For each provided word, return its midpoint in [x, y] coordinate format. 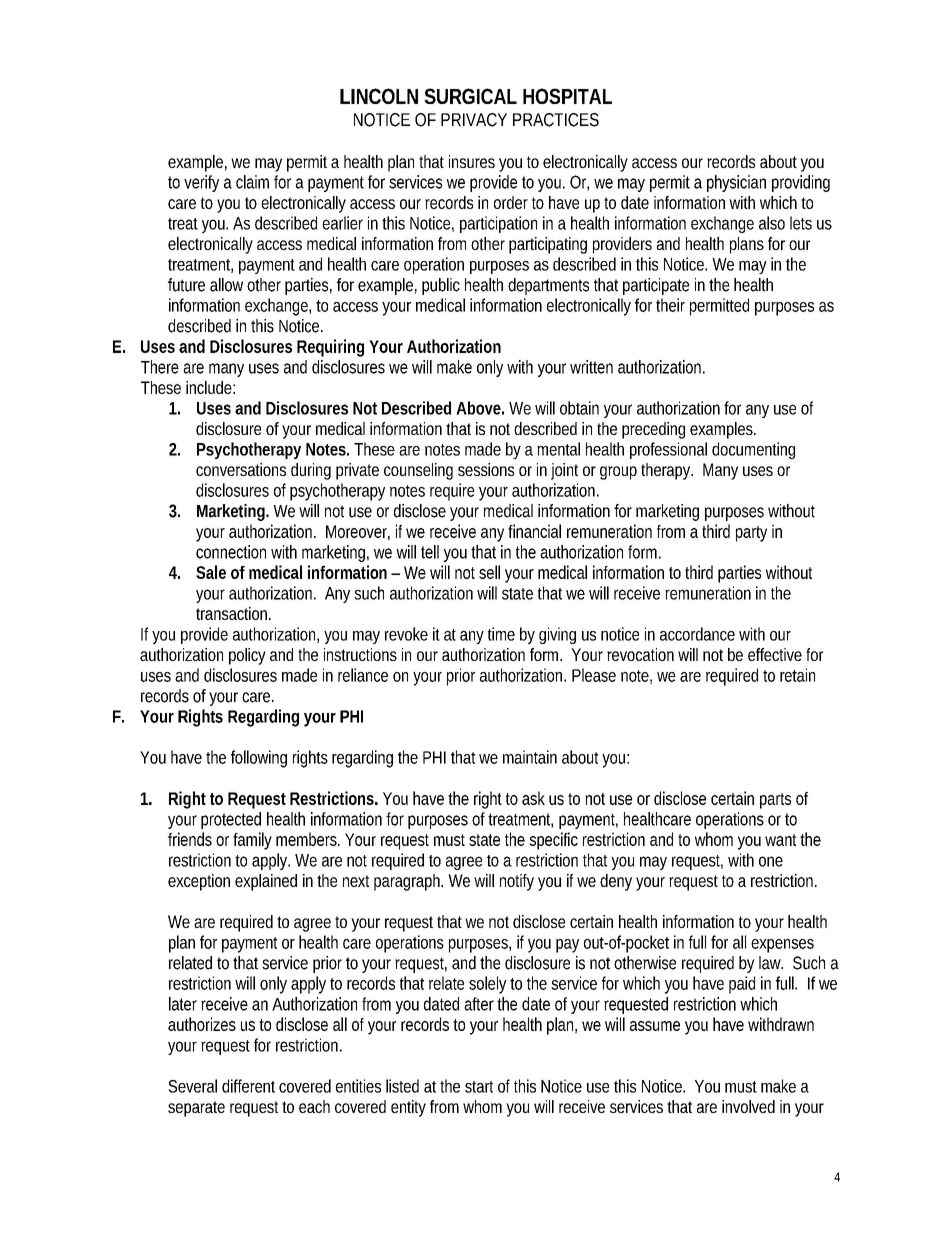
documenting [753, 450]
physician [736, 183]
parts [775, 801]
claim [252, 182]
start [479, 1087]
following [259, 759]
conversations [241, 469]
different [248, 1086]
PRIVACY [474, 120]
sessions [486, 469]
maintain [530, 757]
